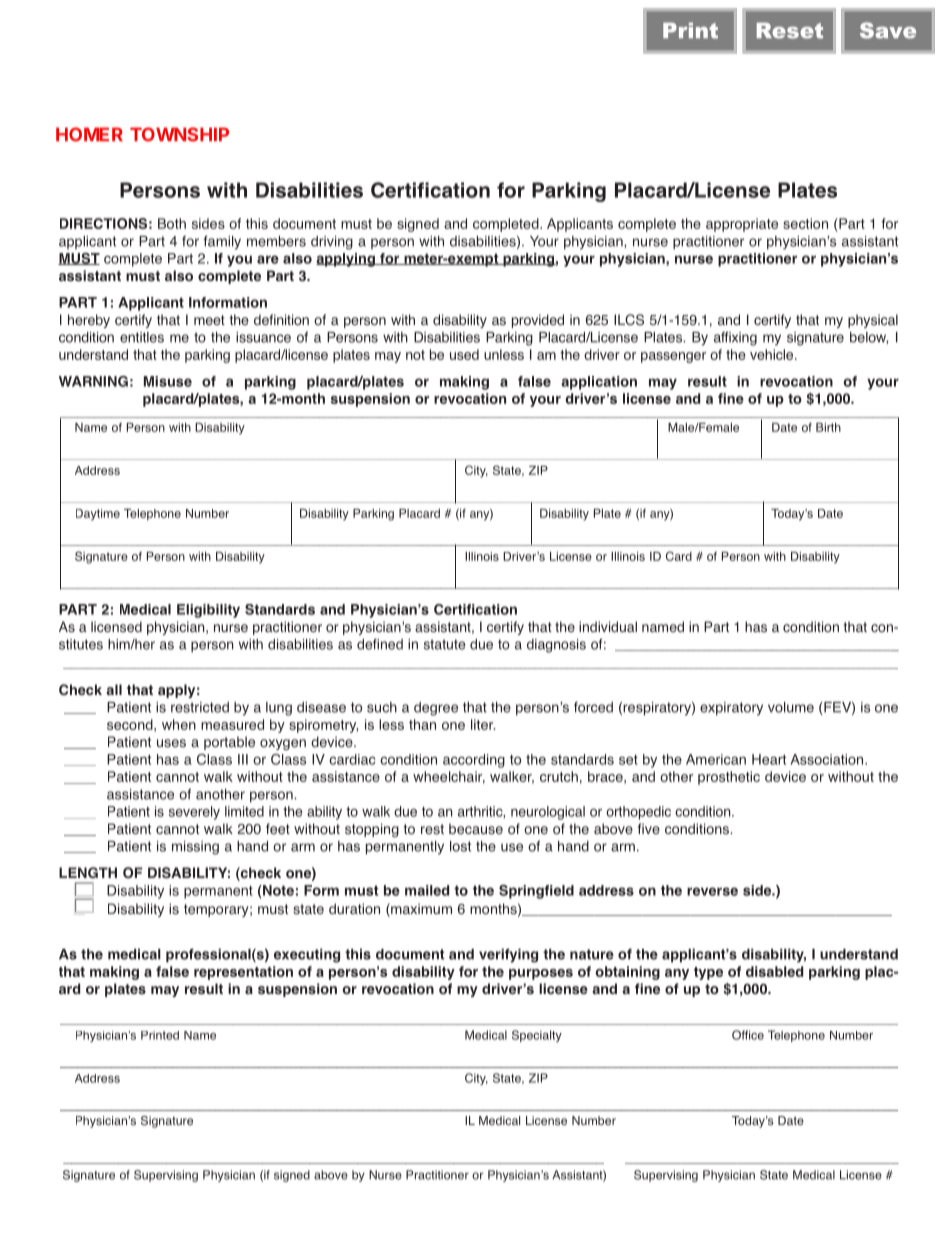  Describe the element at coordinates (474, 761) in the screenshot. I see `according` at that location.
